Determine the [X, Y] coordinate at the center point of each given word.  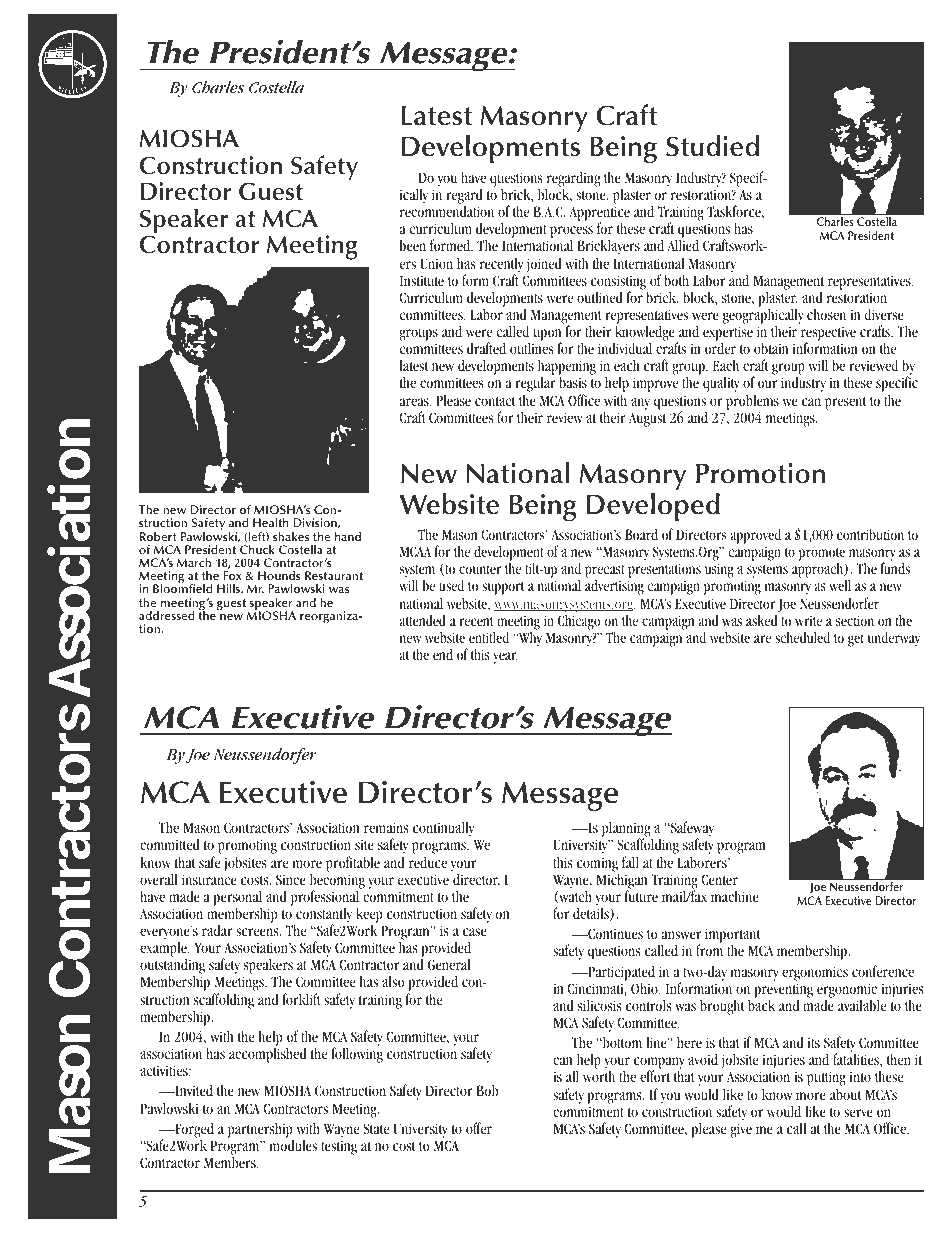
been [413, 245]
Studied [712, 146]
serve [858, 1113]
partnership [261, 1131]
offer [479, 1128]
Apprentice [600, 215]
